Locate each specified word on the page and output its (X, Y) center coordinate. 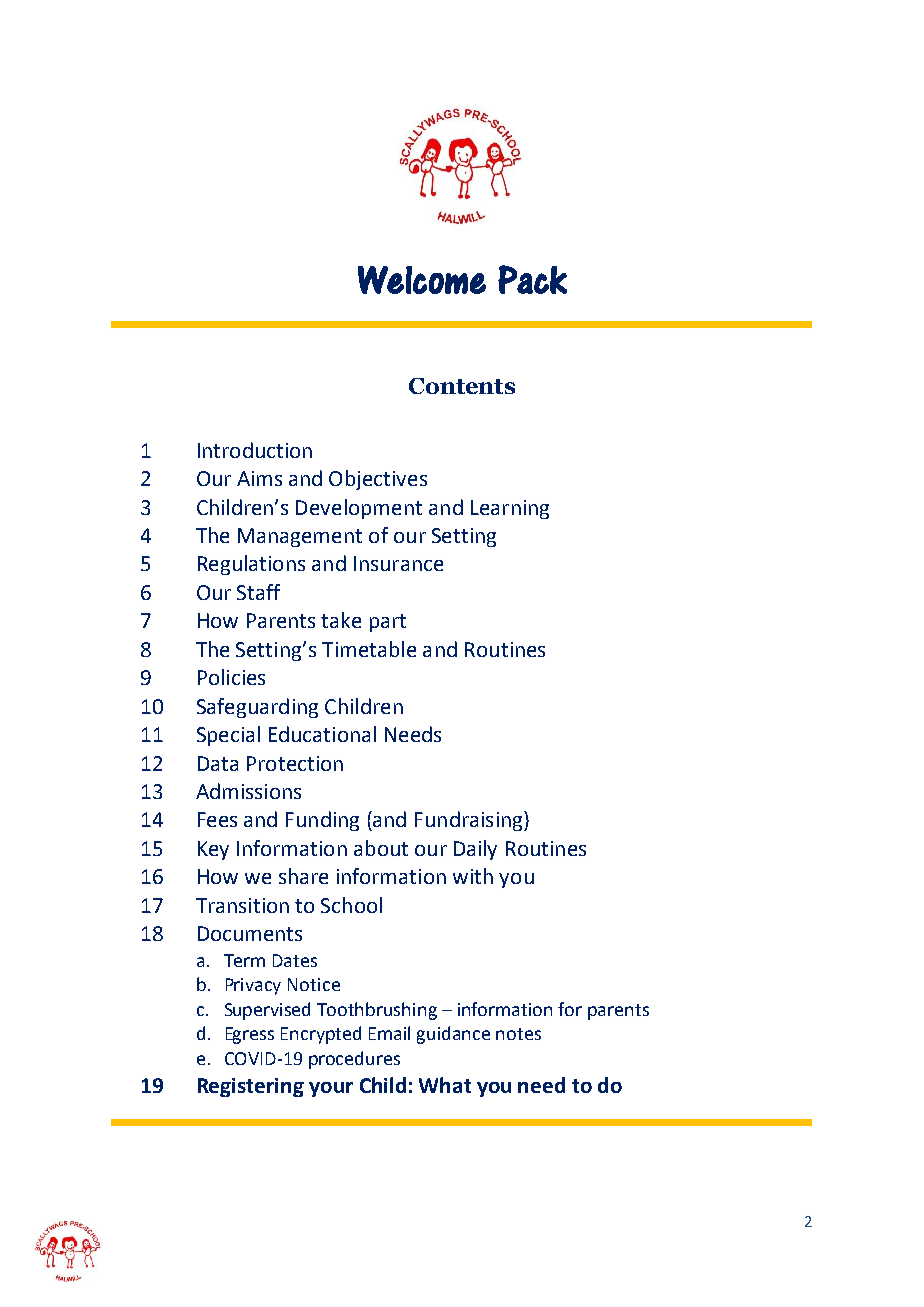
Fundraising (470, 821)
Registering (251, 1087)
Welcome (422, 280)
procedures (354, 1060)
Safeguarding (257, 708)
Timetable (369, 649)
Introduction (255, 450)
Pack (532, 279)
